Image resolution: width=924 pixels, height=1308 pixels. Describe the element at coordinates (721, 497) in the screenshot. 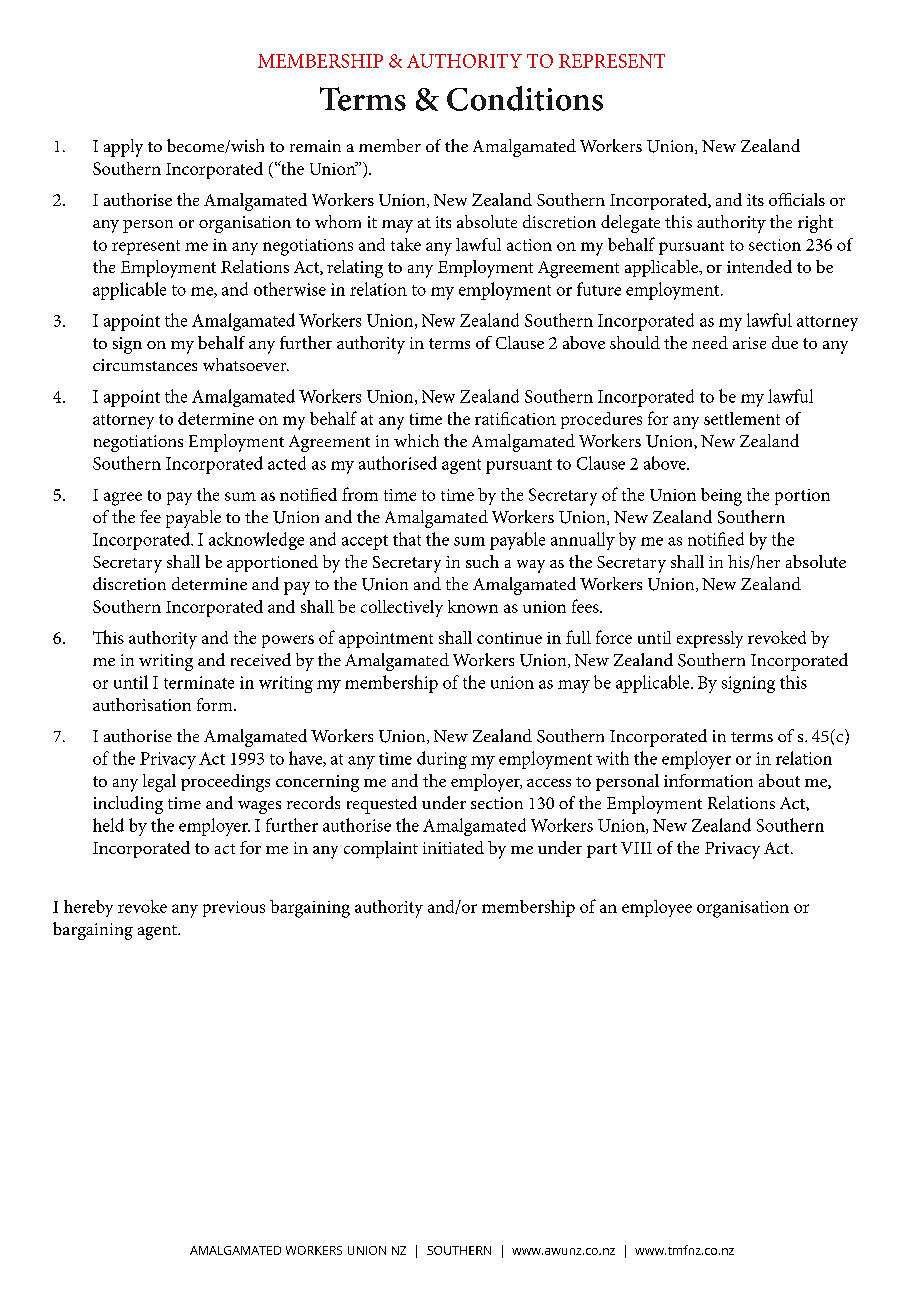

I see `being` at that location.
